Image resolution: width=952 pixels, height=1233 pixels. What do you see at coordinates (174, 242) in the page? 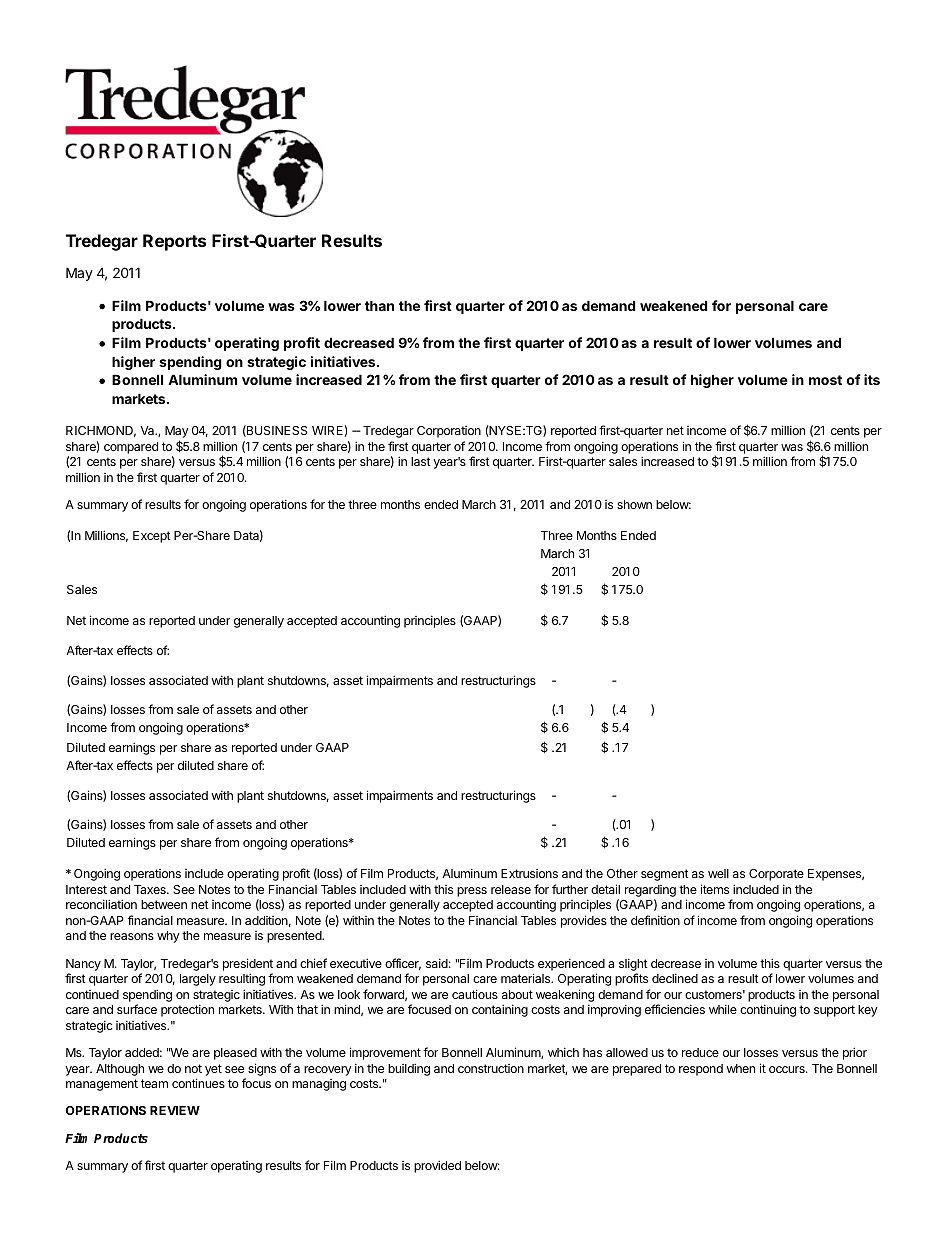
I see `Reports` at bounding box center [174, 242].
